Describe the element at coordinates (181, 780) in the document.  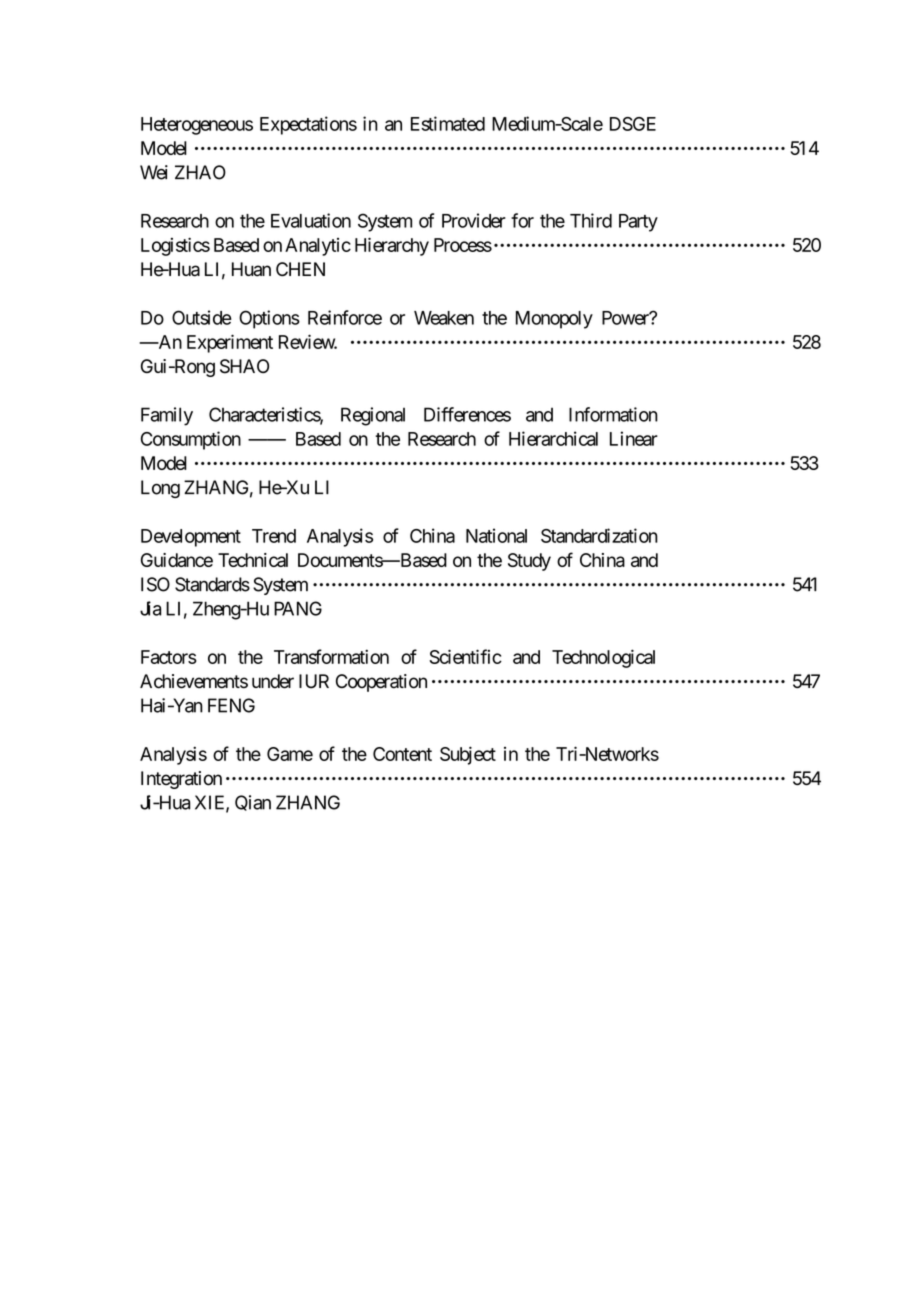
I see `Integration` at that location.
